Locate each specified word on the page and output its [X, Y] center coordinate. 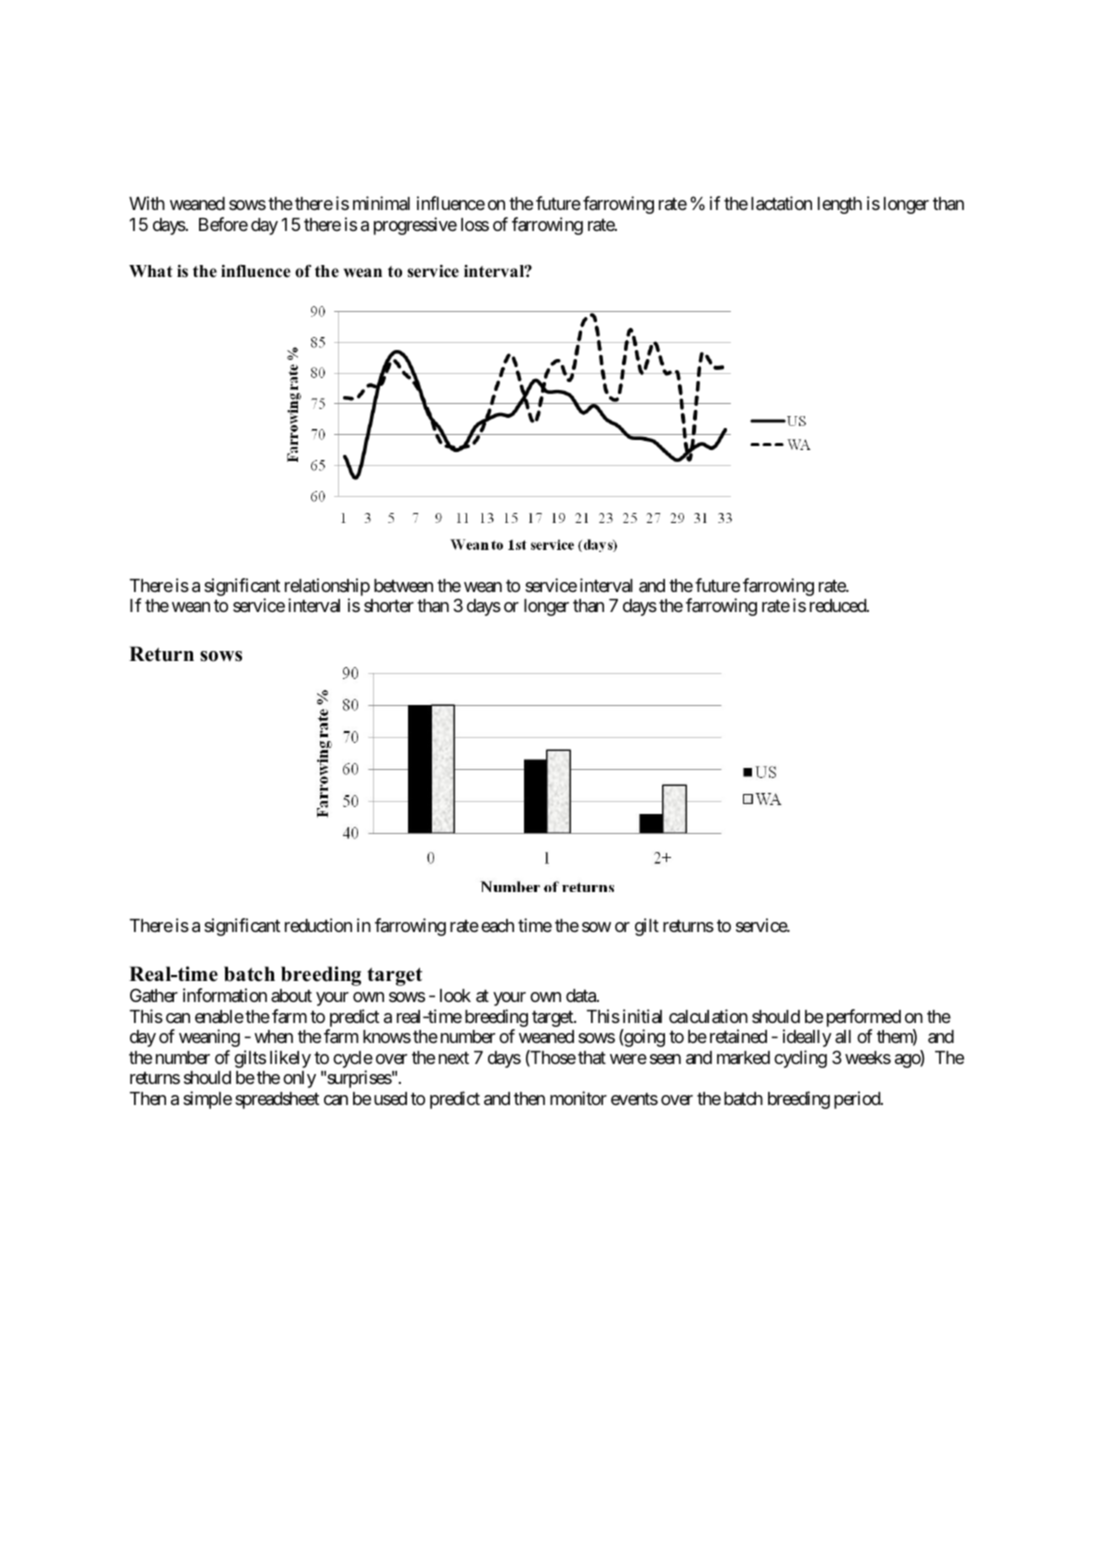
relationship [327, 587]
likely [290, 1059]
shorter [389, 605]
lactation [781, 203]
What [151, 271]
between [403, 585]
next [454, 1058]
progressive [415, 226]
